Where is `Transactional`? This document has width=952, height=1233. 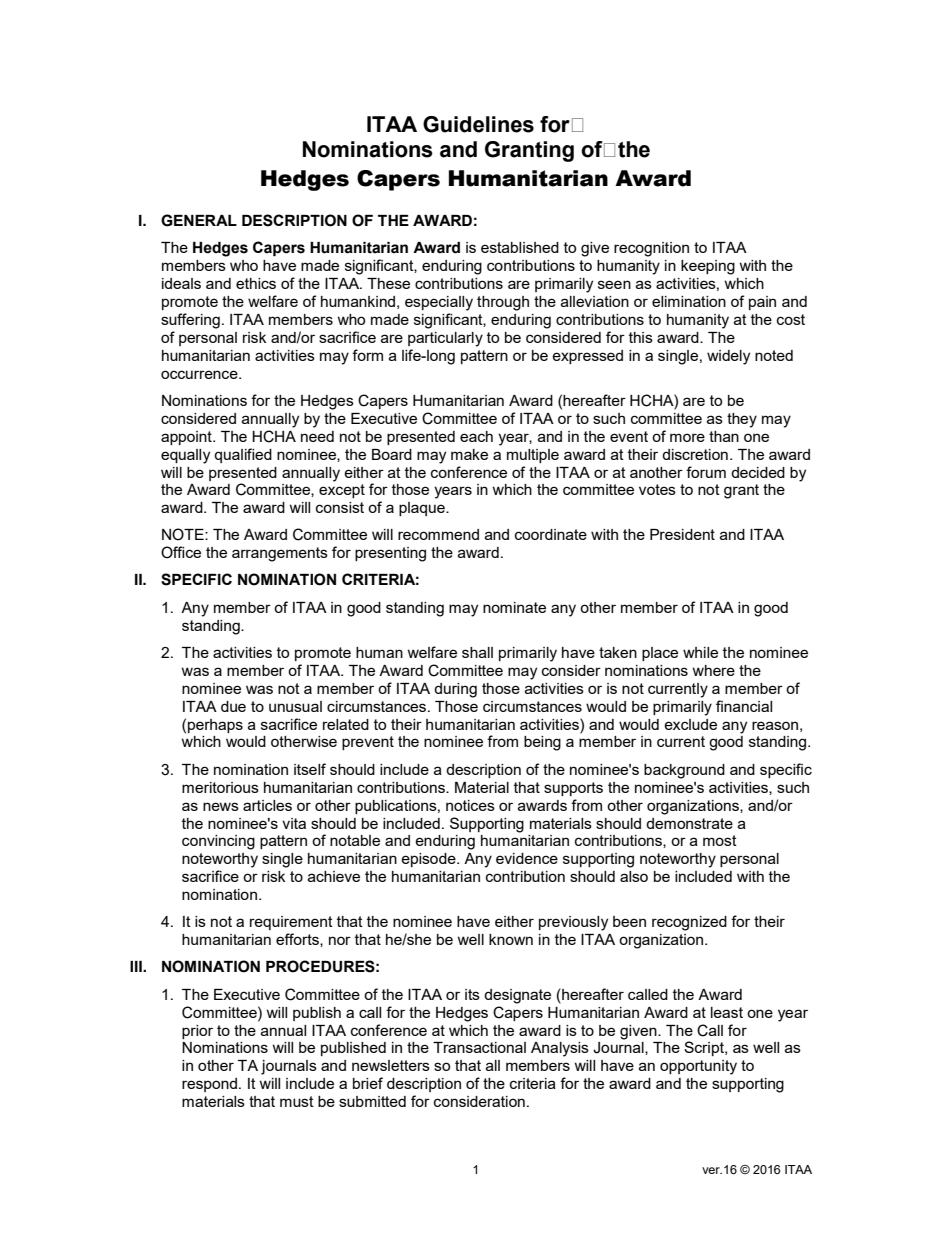
Transactional is located at coordinates (479, 1047).
